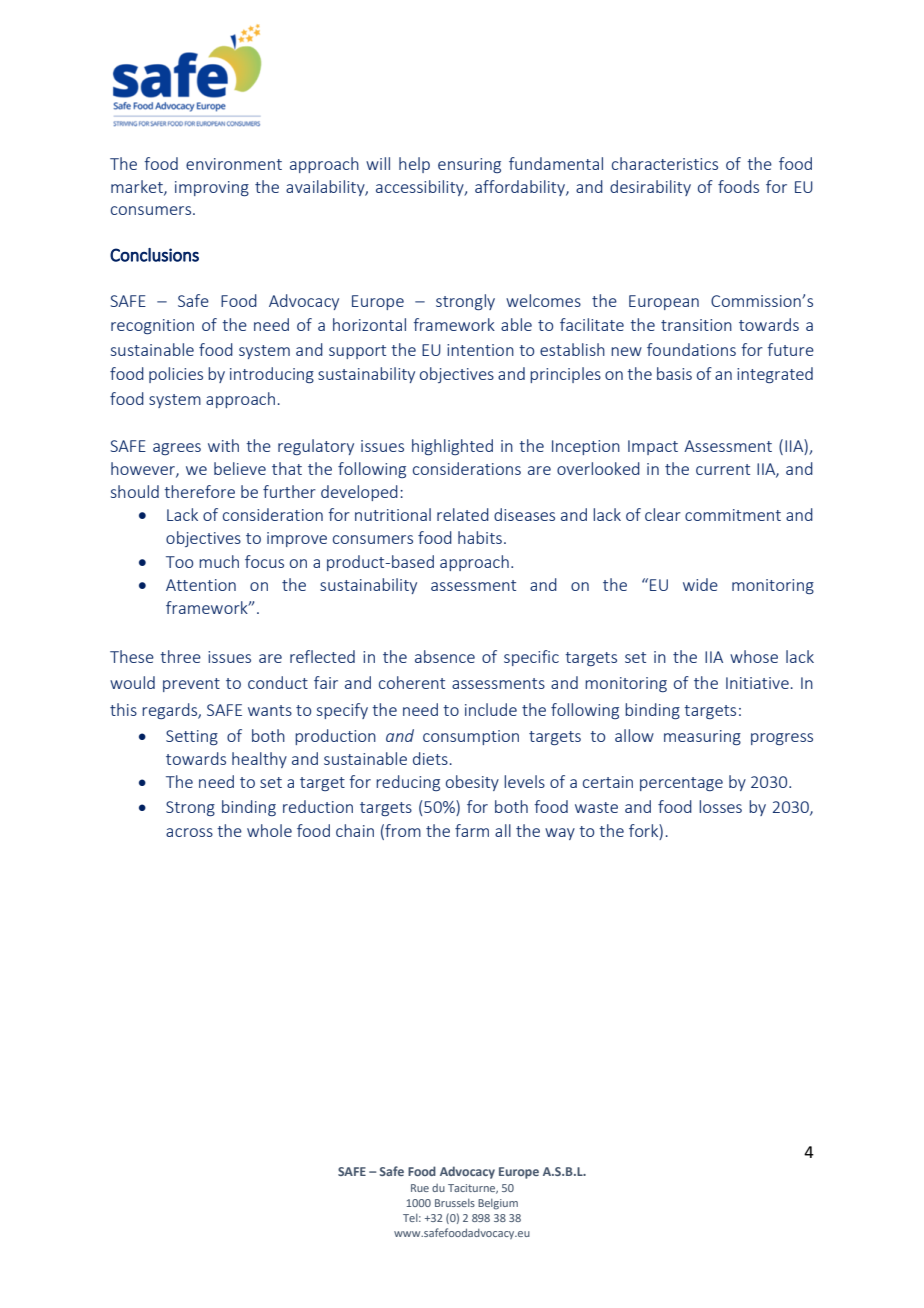 This screenshot has width=924, height=1308. I want to click on improving, so click(212, 188).
